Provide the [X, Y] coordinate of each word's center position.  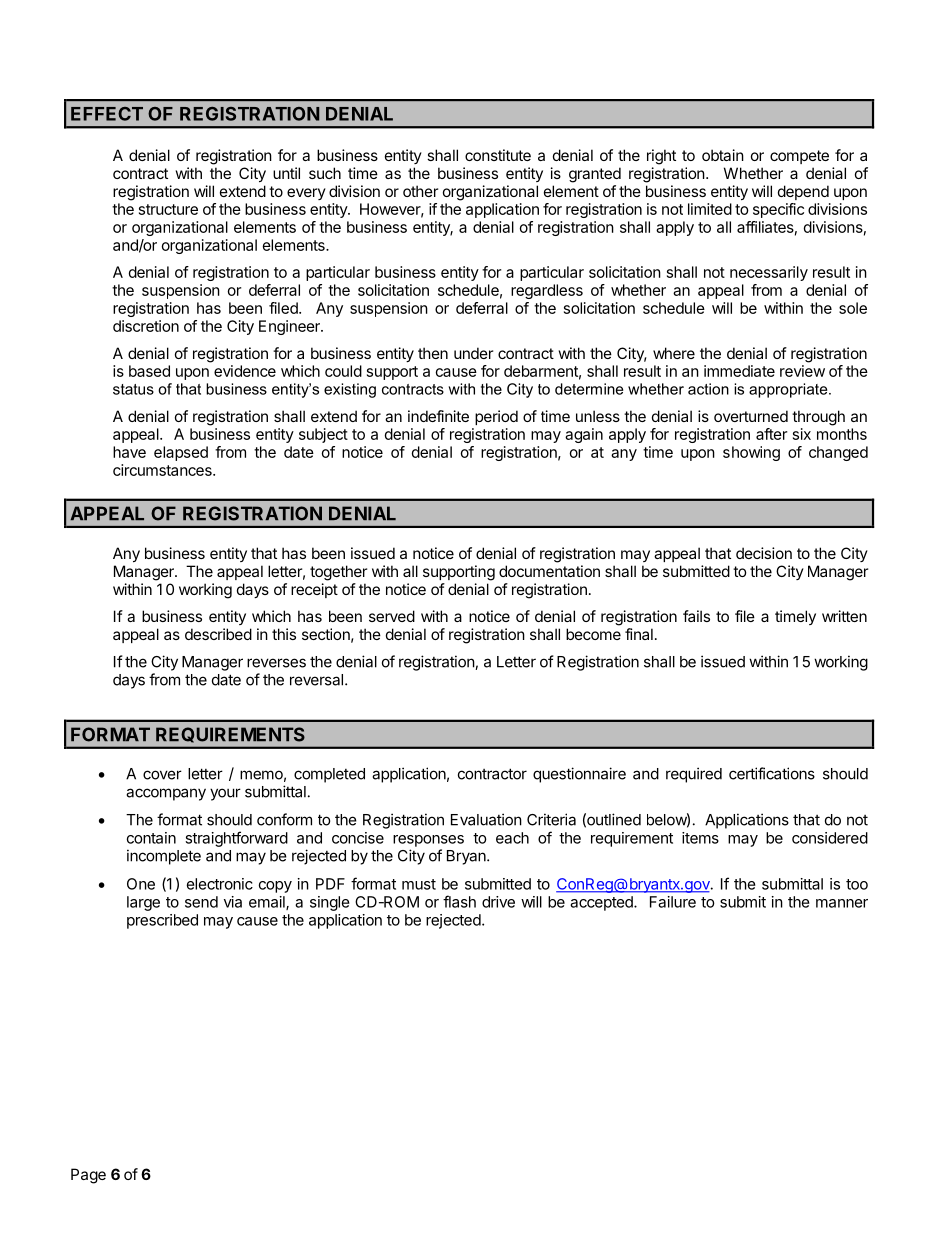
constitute [498, 155]
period [496, 417]
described [218, 634]
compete [799, 157]
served [392, 616]
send [201, 902]
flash [459, 901]
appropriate [789, 390]
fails [696, 616]
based [149, 371]
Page [88, 1176]
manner [842, 903]
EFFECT [107, 114]
